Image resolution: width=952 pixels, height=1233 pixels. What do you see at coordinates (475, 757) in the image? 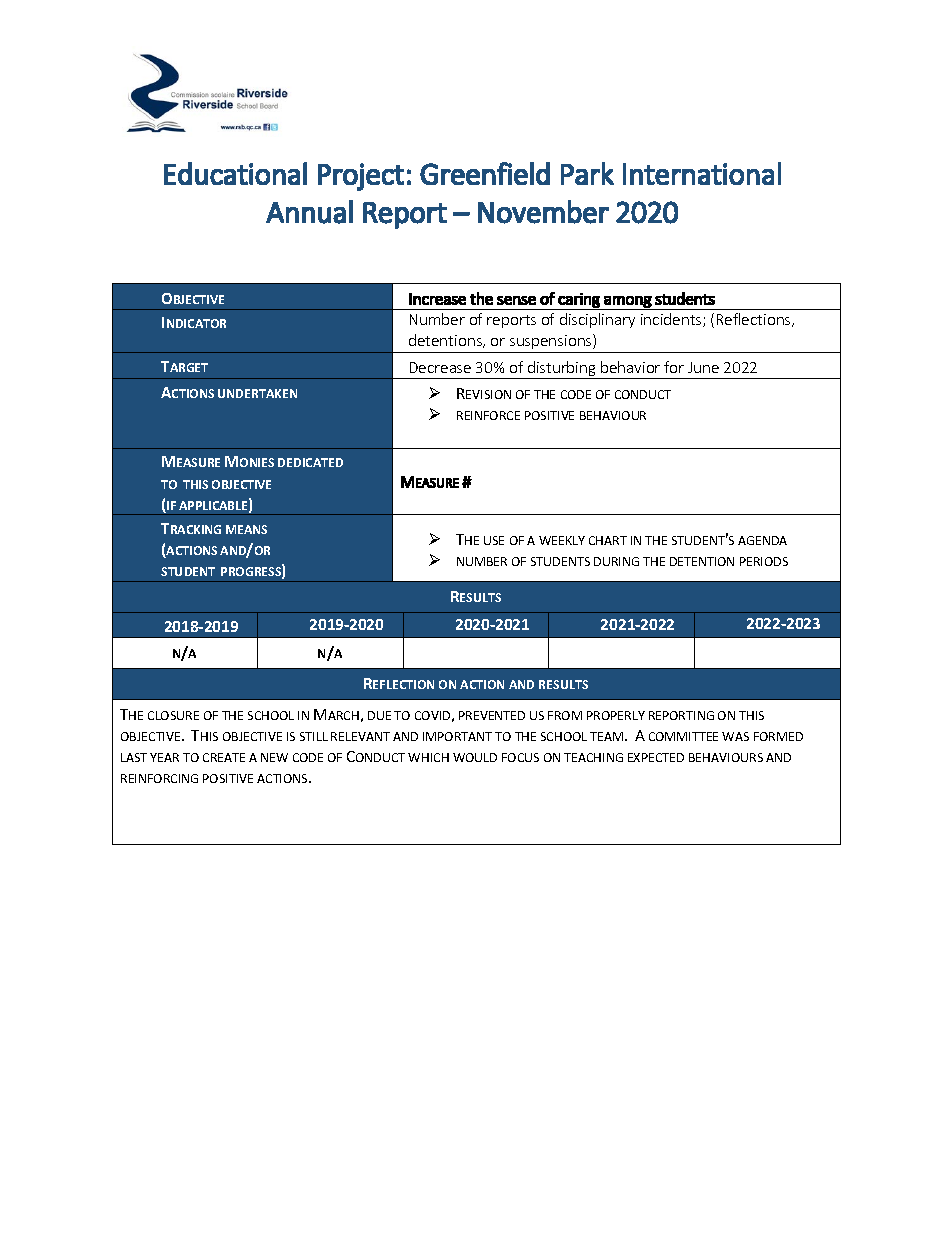
I see `WOULD` at bounding box center [475, 757].
